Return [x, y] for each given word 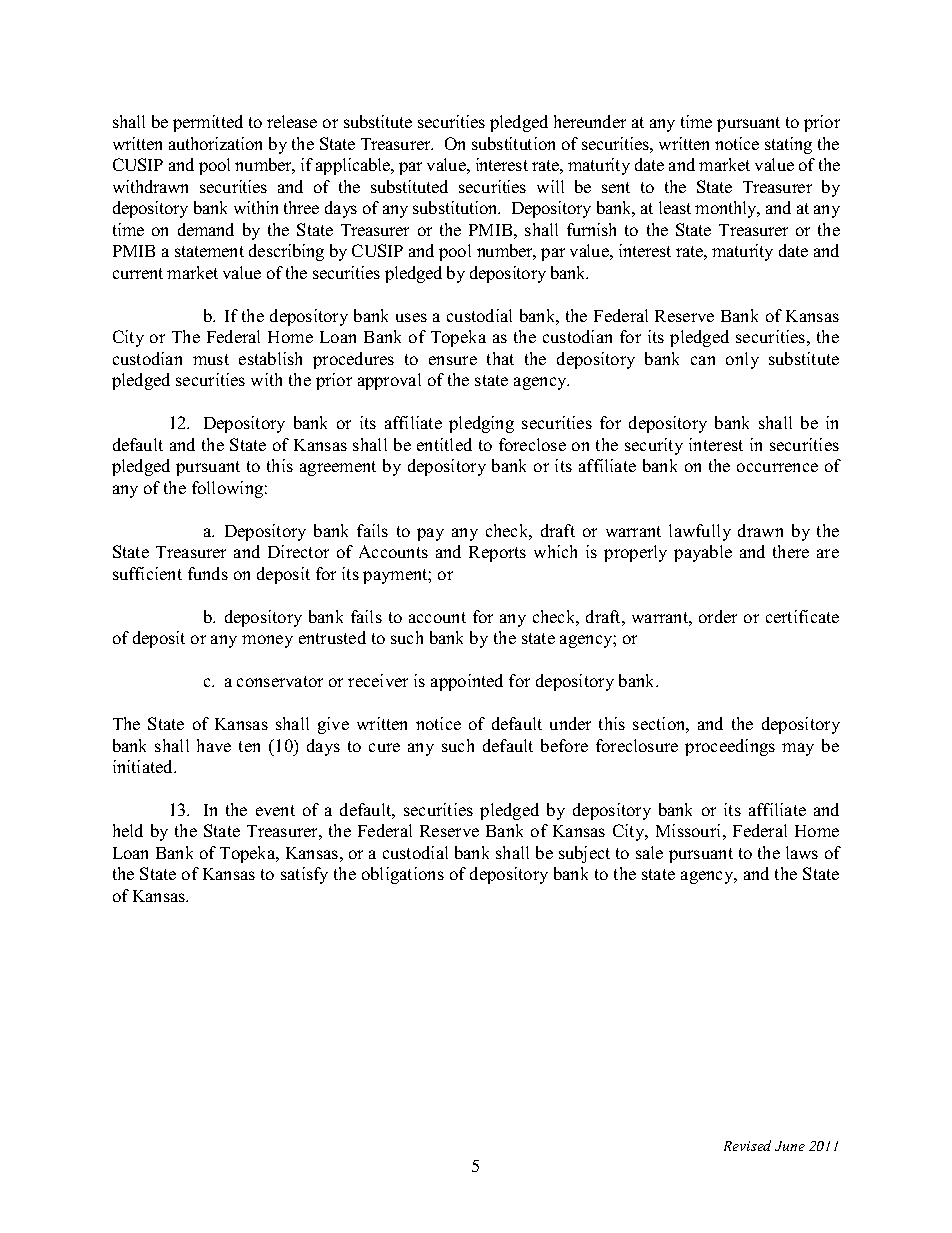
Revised [747, 1145]
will [550, 186]
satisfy [304, 875]
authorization [215, 143]
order [718, 616]
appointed [467, 682]
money [267, 641]
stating [788, 145]
